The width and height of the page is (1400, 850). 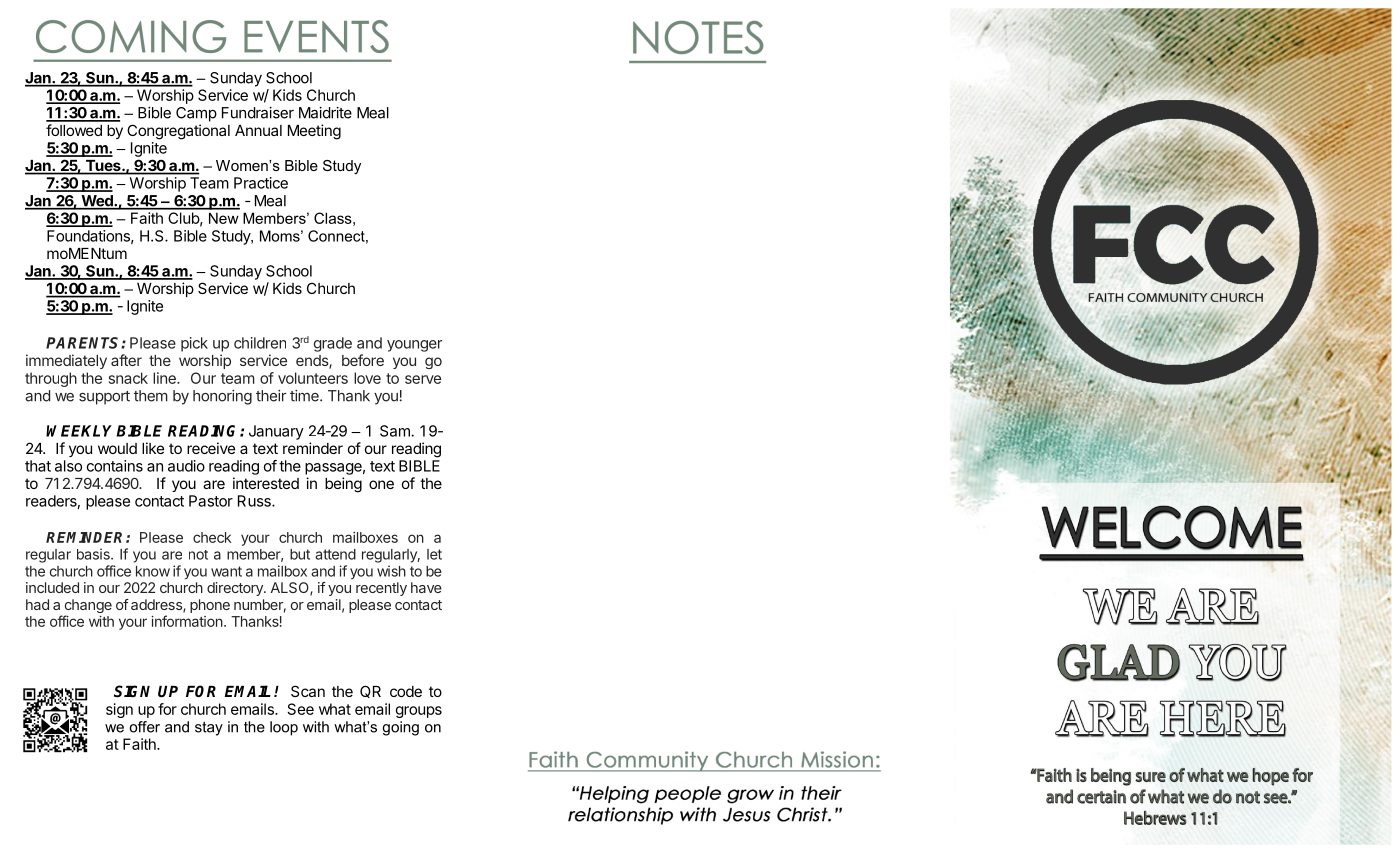 I want to click on basis, so click(x=94, y=554).
